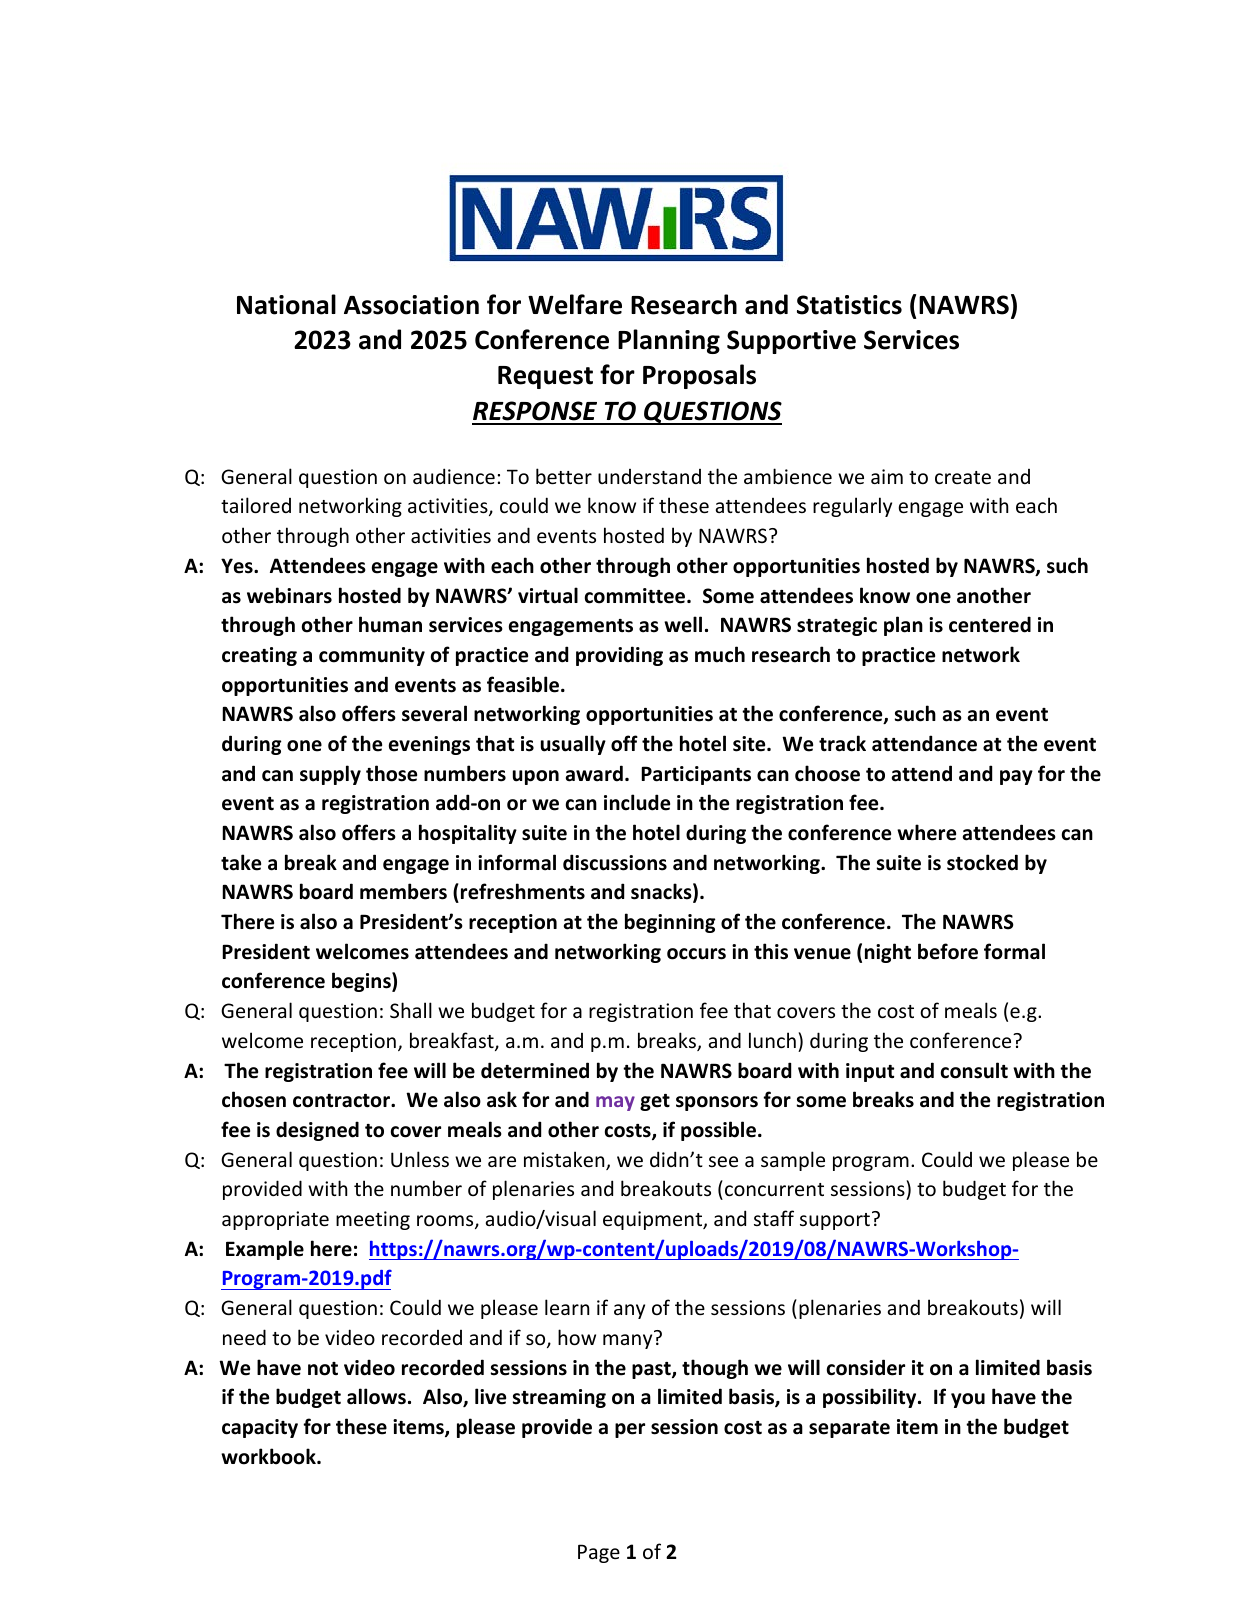 The height and width of the screenshot is (1623, 1254). What do you see at coordinates (849, 1429) in the screenshot?
I see `separate` at bounding box center [849, 1429].
